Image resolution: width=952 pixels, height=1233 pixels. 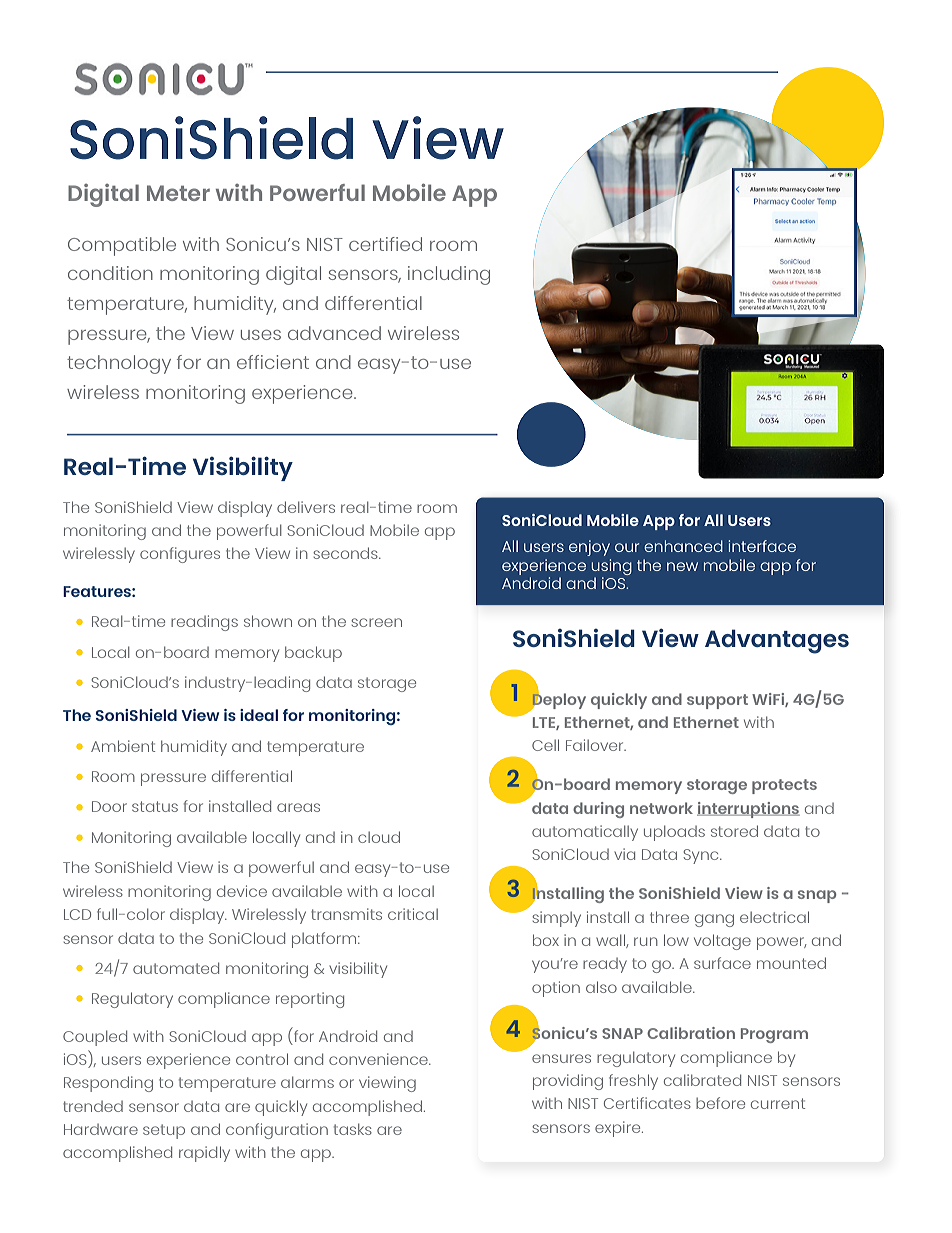 I want to click on delivers, so click(x=306, y=507).
